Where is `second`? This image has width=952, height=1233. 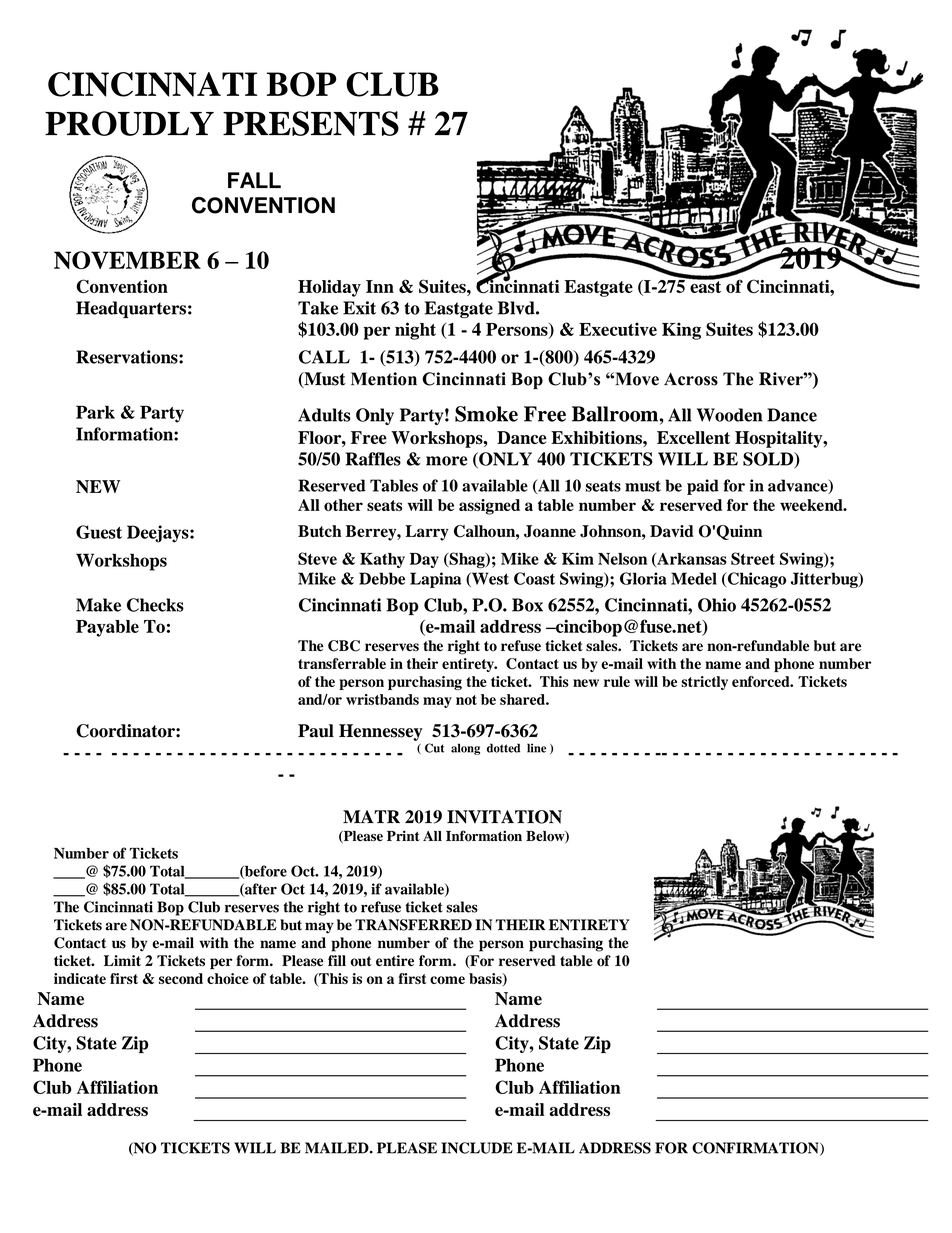 second is located at coordinates (181, 978).
